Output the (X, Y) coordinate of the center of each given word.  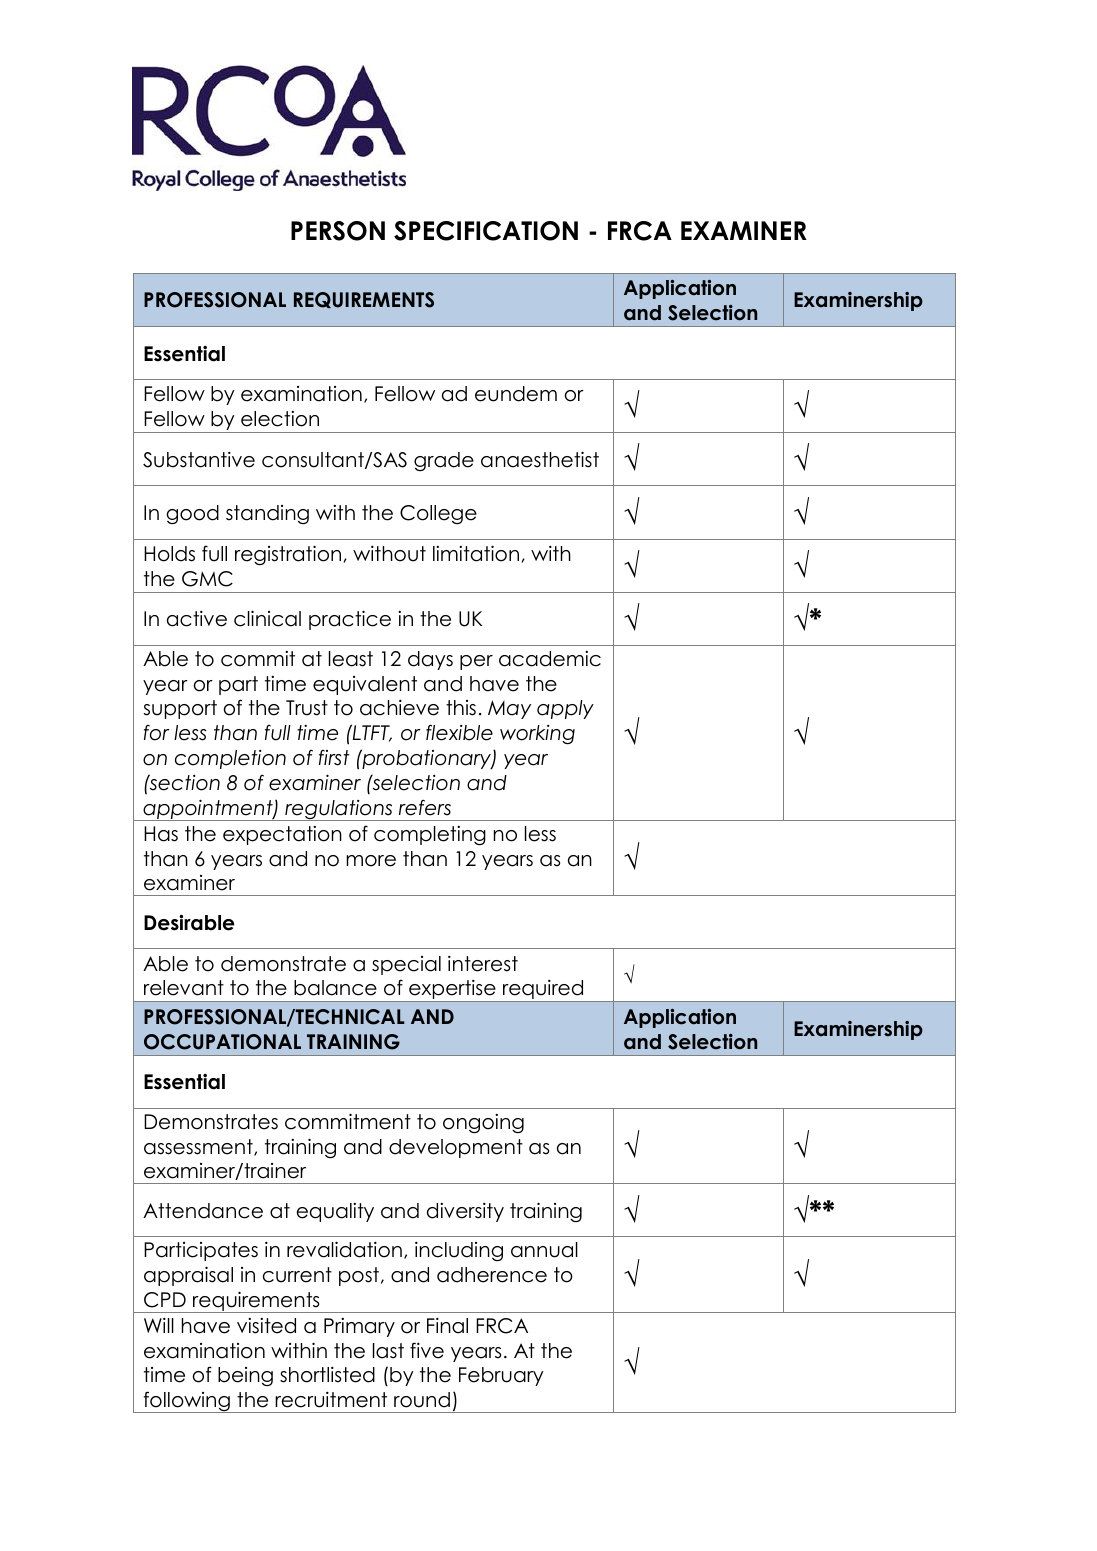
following (186, 1402)
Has (161, 834)
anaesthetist (540, 459)
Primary (359, 1327)
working (537, 735)
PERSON (338, 231)
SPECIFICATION (486, 231)
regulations (339, 810)
